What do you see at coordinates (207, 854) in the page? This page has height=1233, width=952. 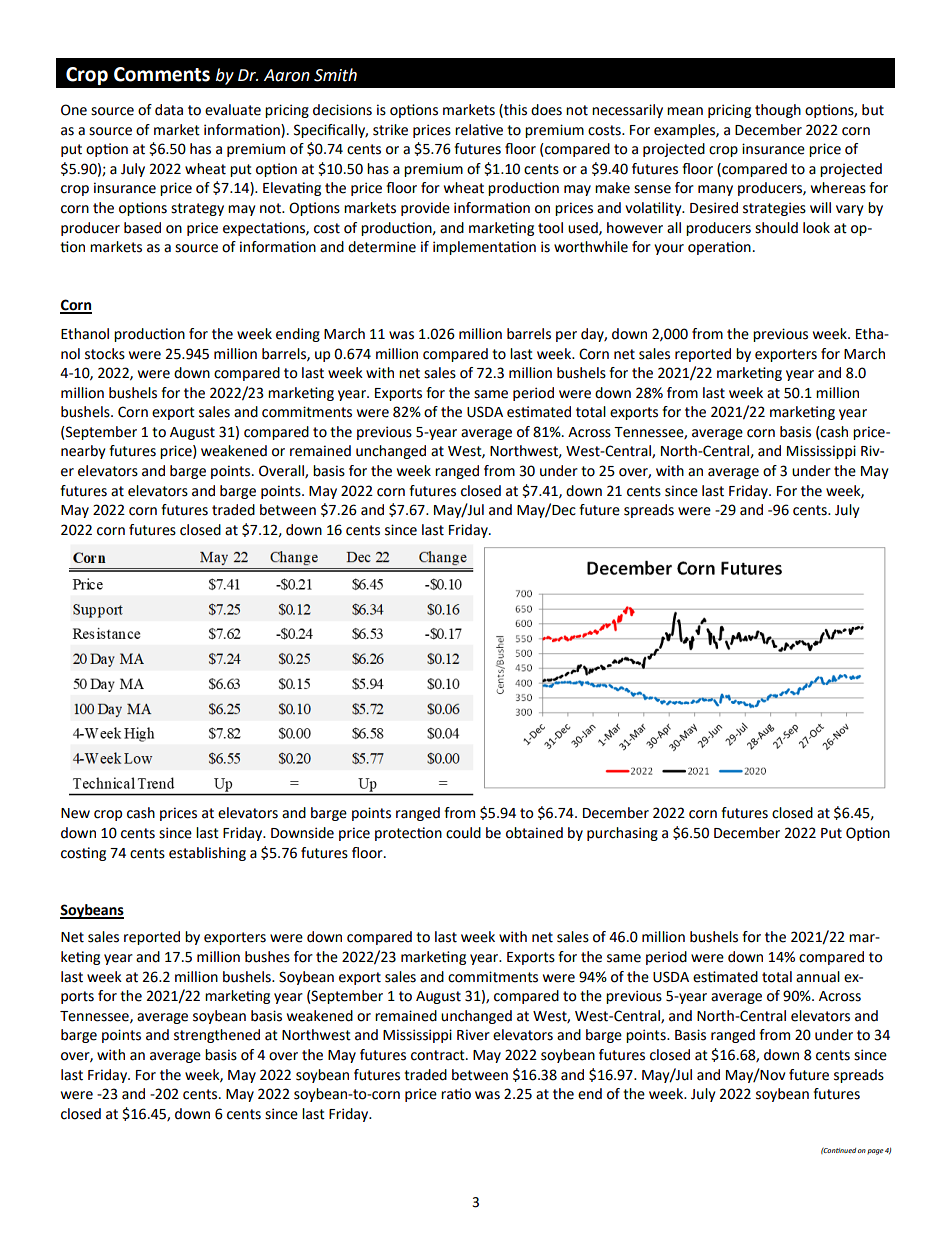 I see `establishing` at bounding box center [207, 854].
